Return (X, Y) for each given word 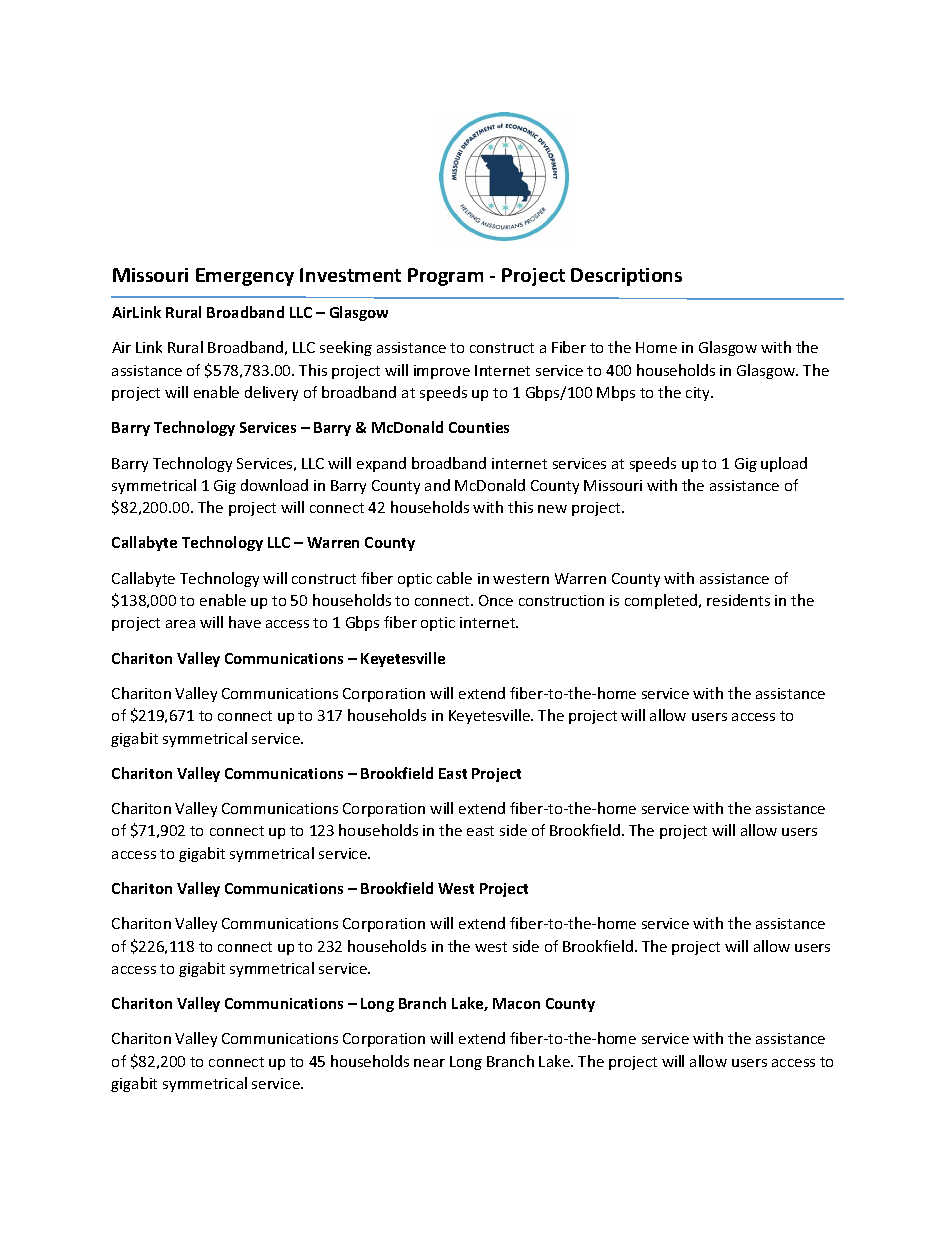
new (552, 509)
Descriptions (626, 277)
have (245, 622)
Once (496, 600)
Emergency (245, 277)
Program (445, 277)
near (429, 1063)
